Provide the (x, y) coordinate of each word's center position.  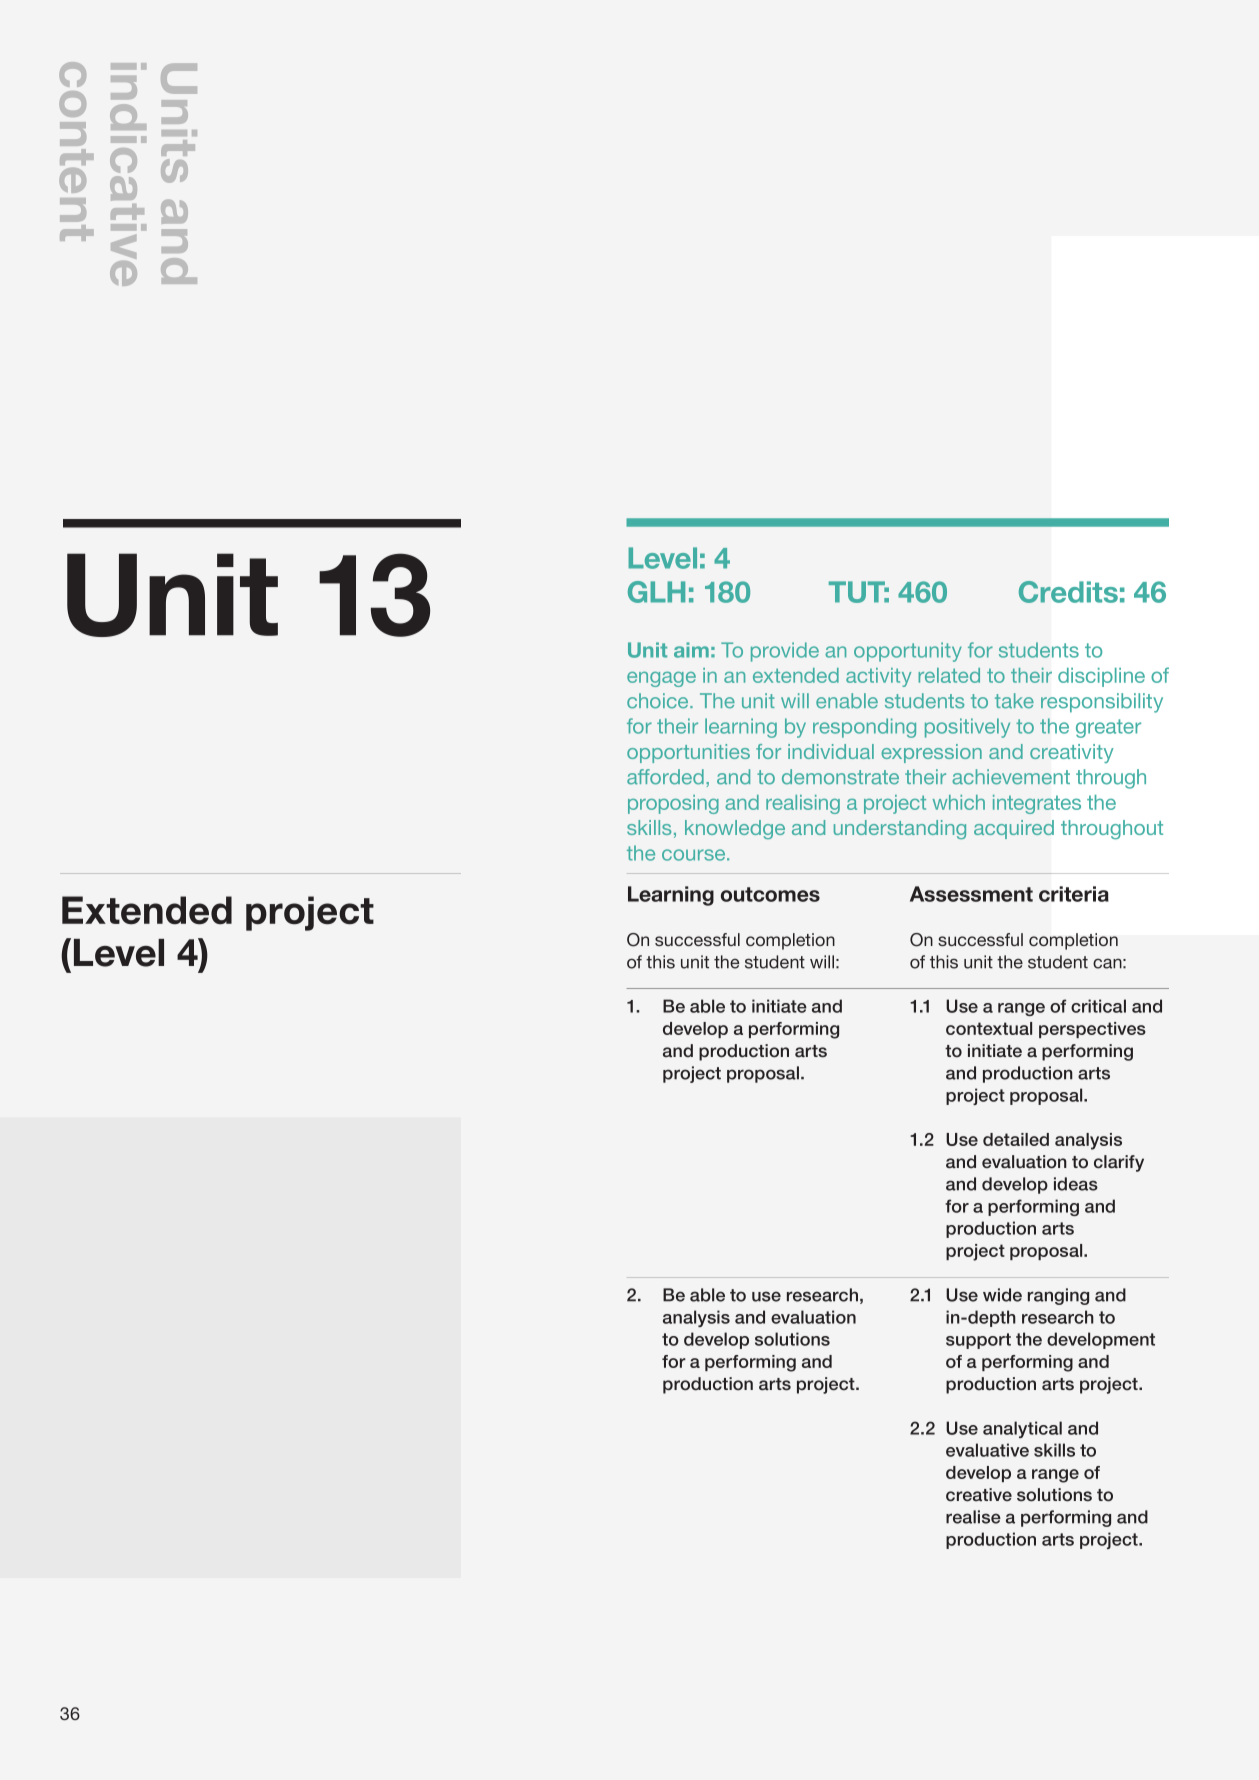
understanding (900, 829)
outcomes (770, 894)
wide (1002, 1295)
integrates (1037, 804)
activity (878, 677)
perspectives (1092, 1030)
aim (691, 650)
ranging (1058, 1296)
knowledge (735, 829)
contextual (989, 1028)
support (978, 1341)
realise (973, 1517)
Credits (1068, 592)
